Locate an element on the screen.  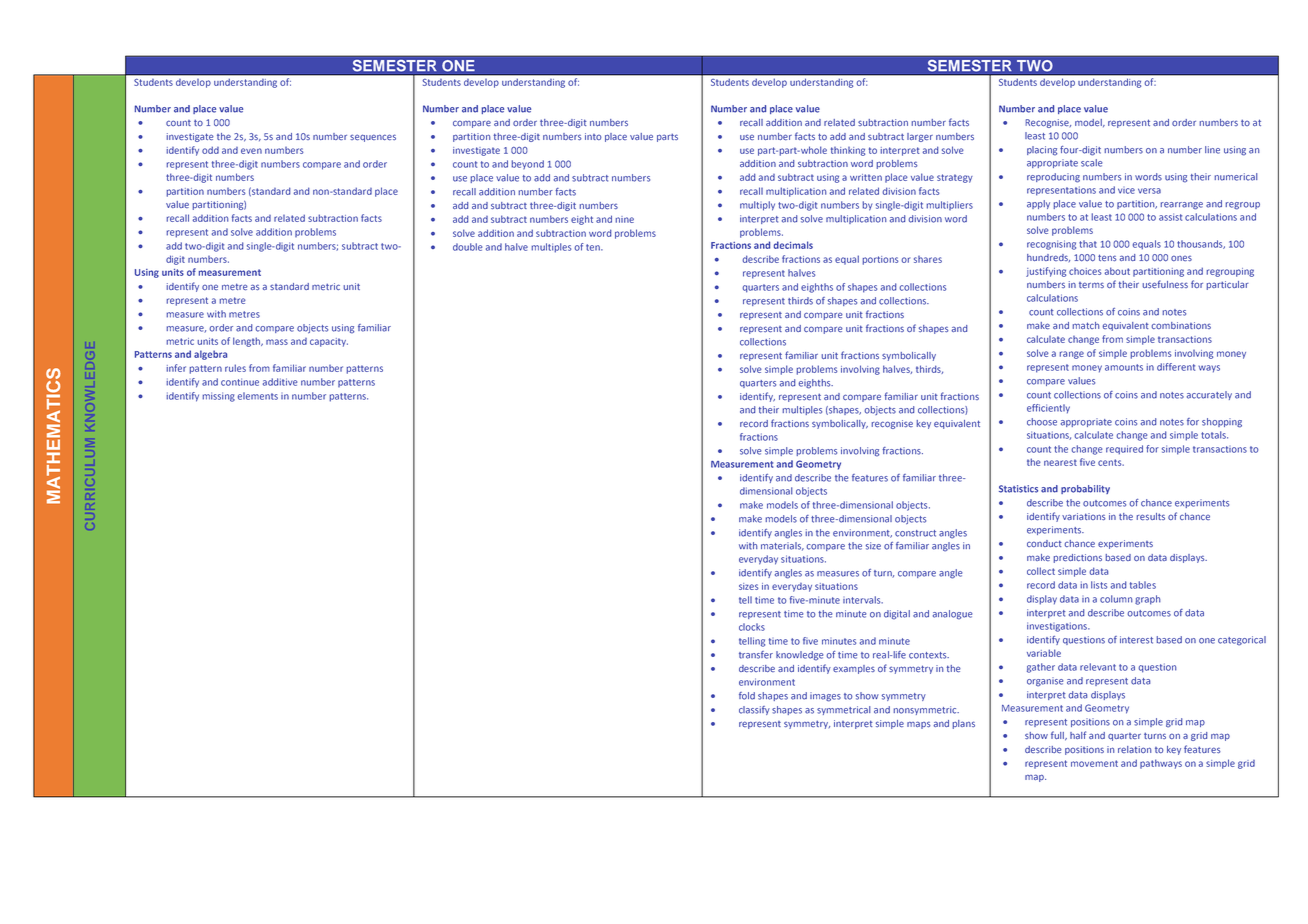
scale is located at coordinates (1092, 163).
